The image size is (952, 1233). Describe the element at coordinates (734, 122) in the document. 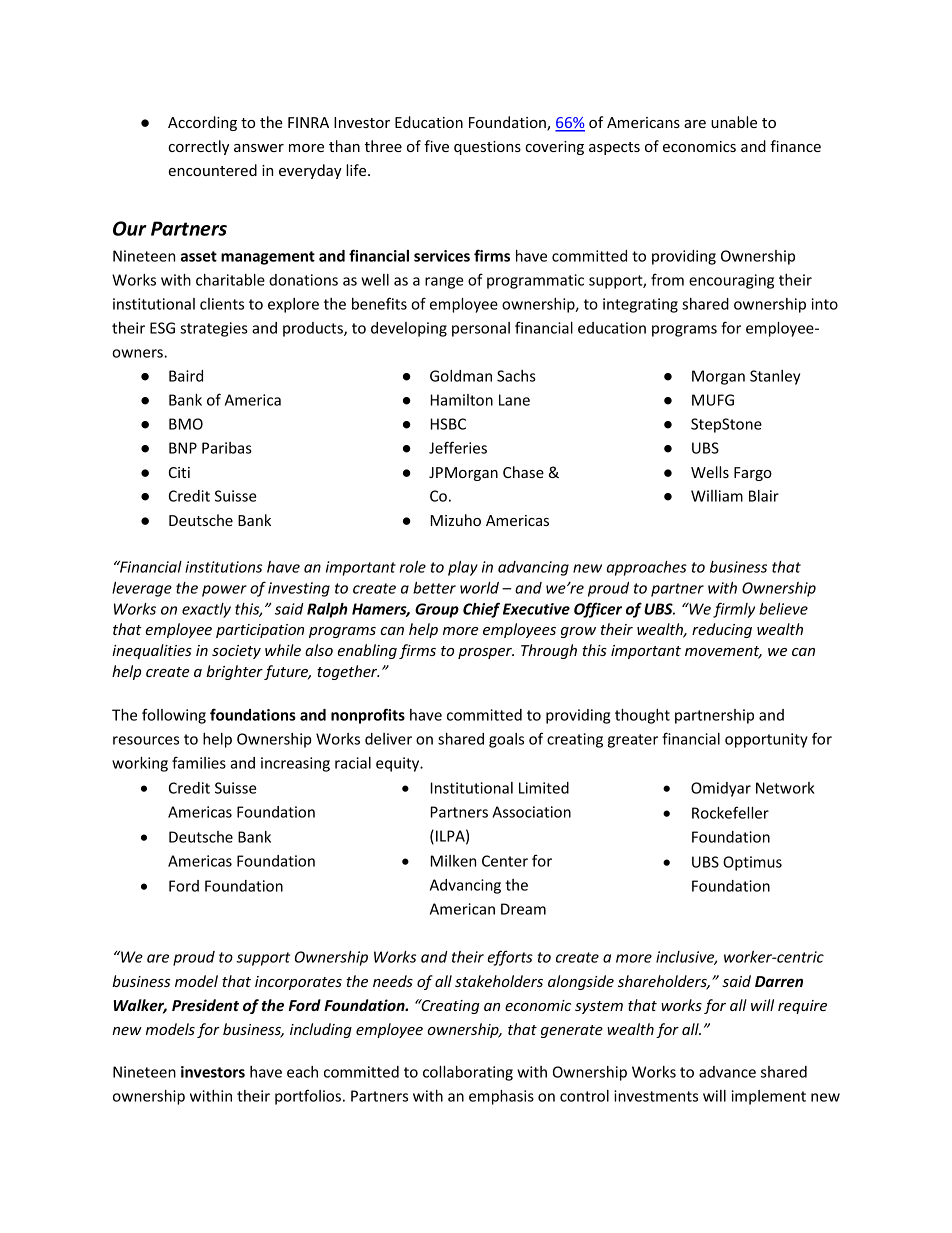

I see `unable` at that location.
